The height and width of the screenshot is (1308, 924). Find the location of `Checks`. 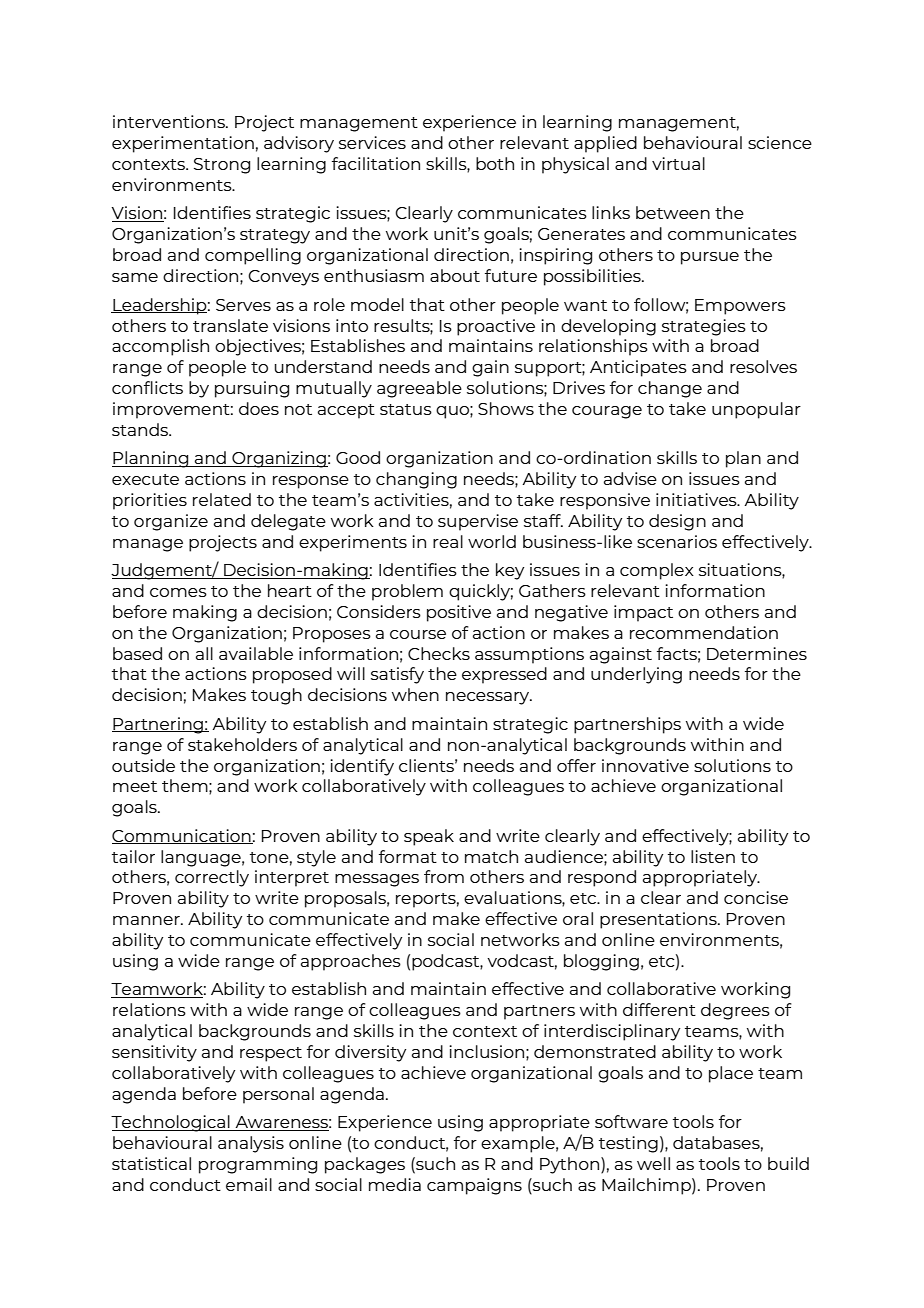

Checks is located at coordinates (439, 653).
